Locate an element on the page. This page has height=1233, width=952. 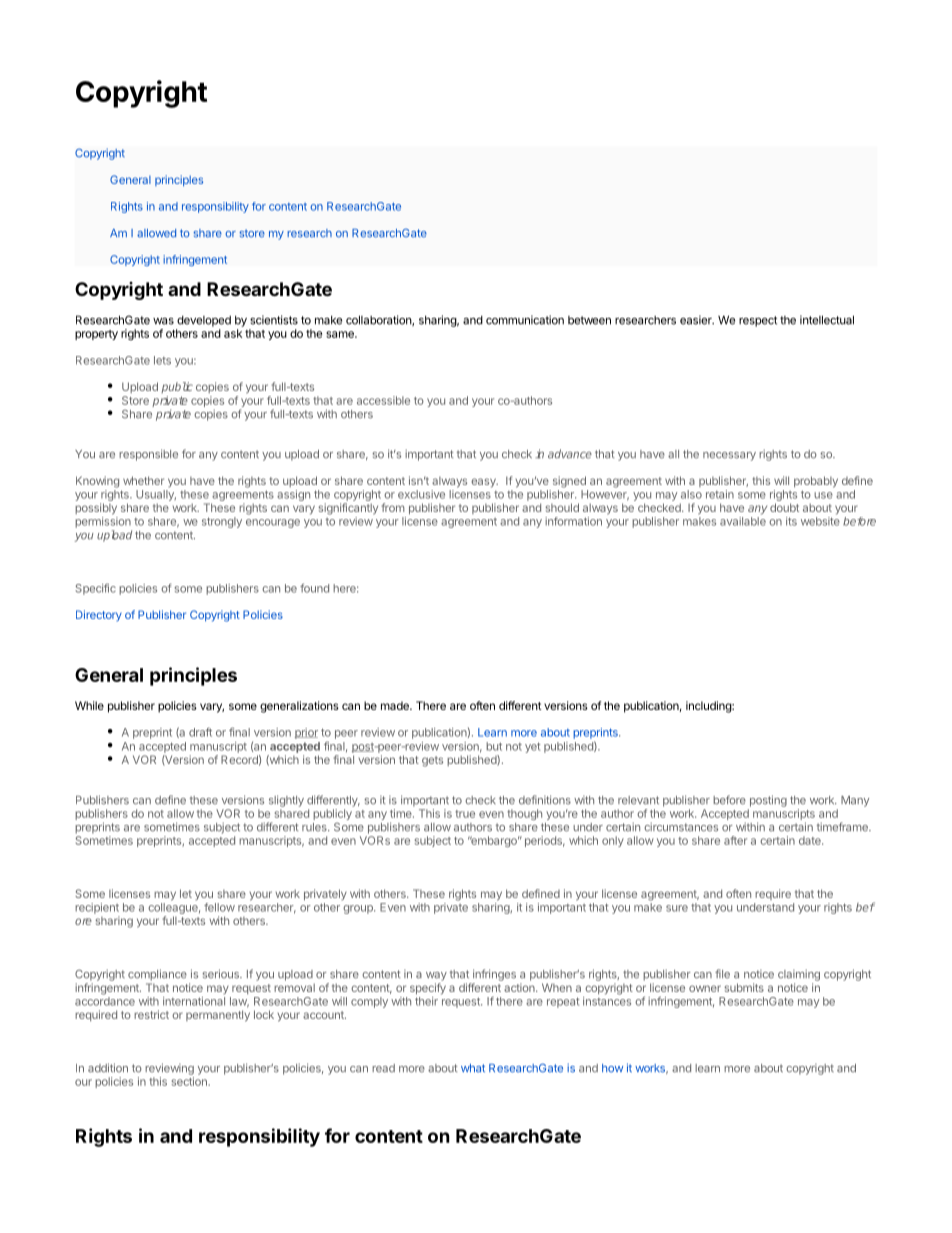
communication is located at coordinates (525, 320).
